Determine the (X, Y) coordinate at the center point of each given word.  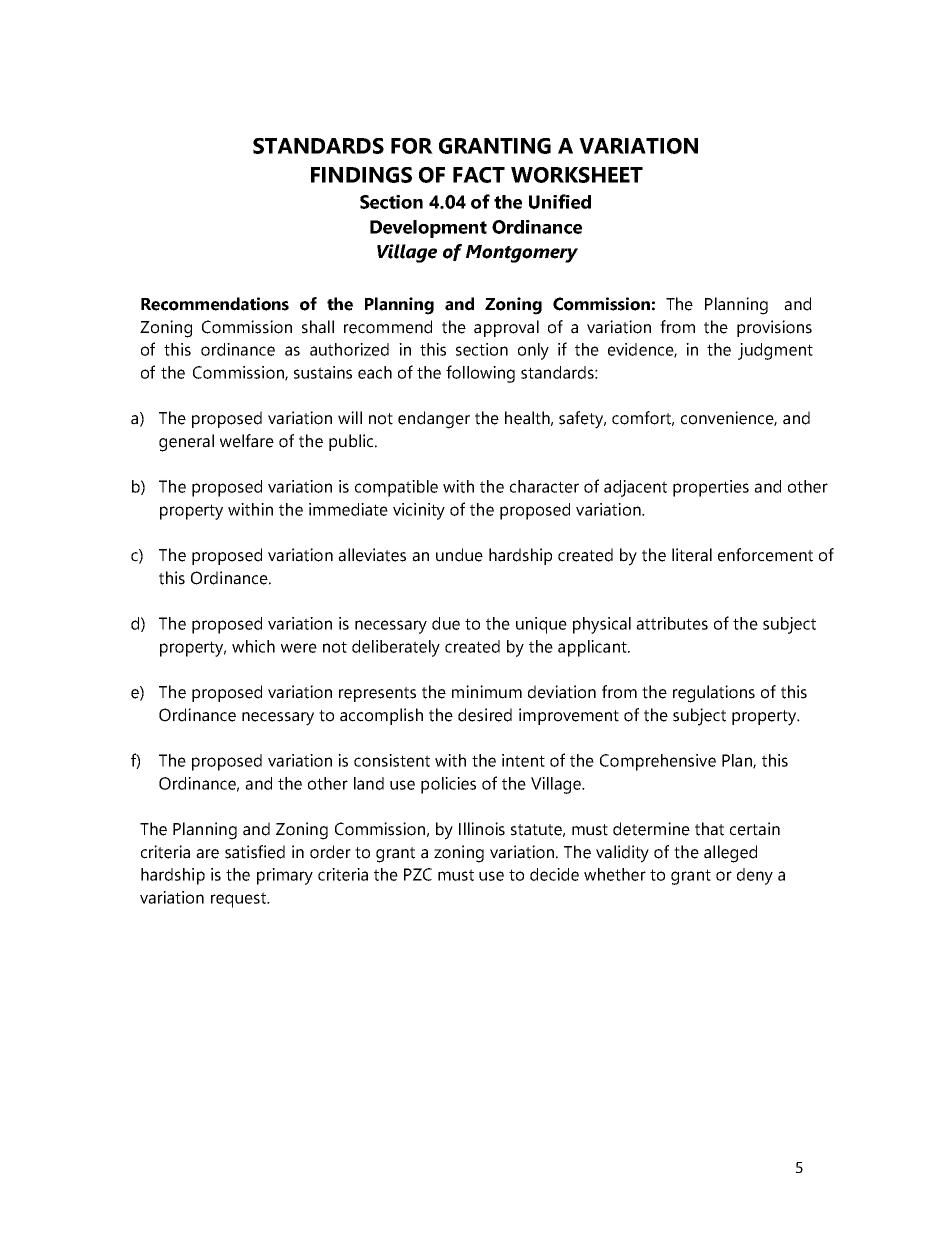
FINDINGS (361, 175)
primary (285, 876)
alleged (730, 854)
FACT (479, 175)
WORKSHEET (577, 175)
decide (554, 874)
